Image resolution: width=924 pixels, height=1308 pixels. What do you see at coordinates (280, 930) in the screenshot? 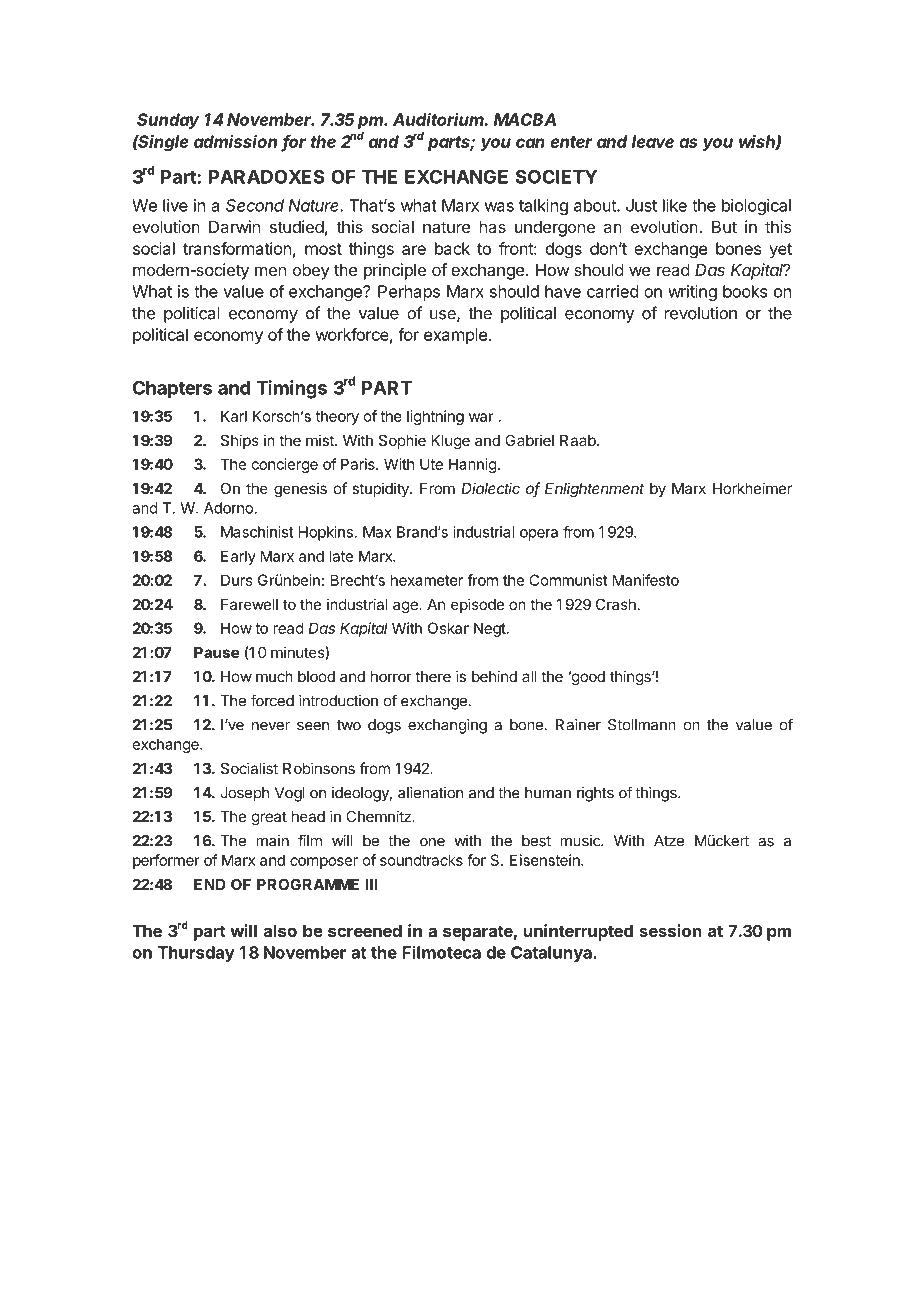
I see `also` at bounding box center [280, 930].
